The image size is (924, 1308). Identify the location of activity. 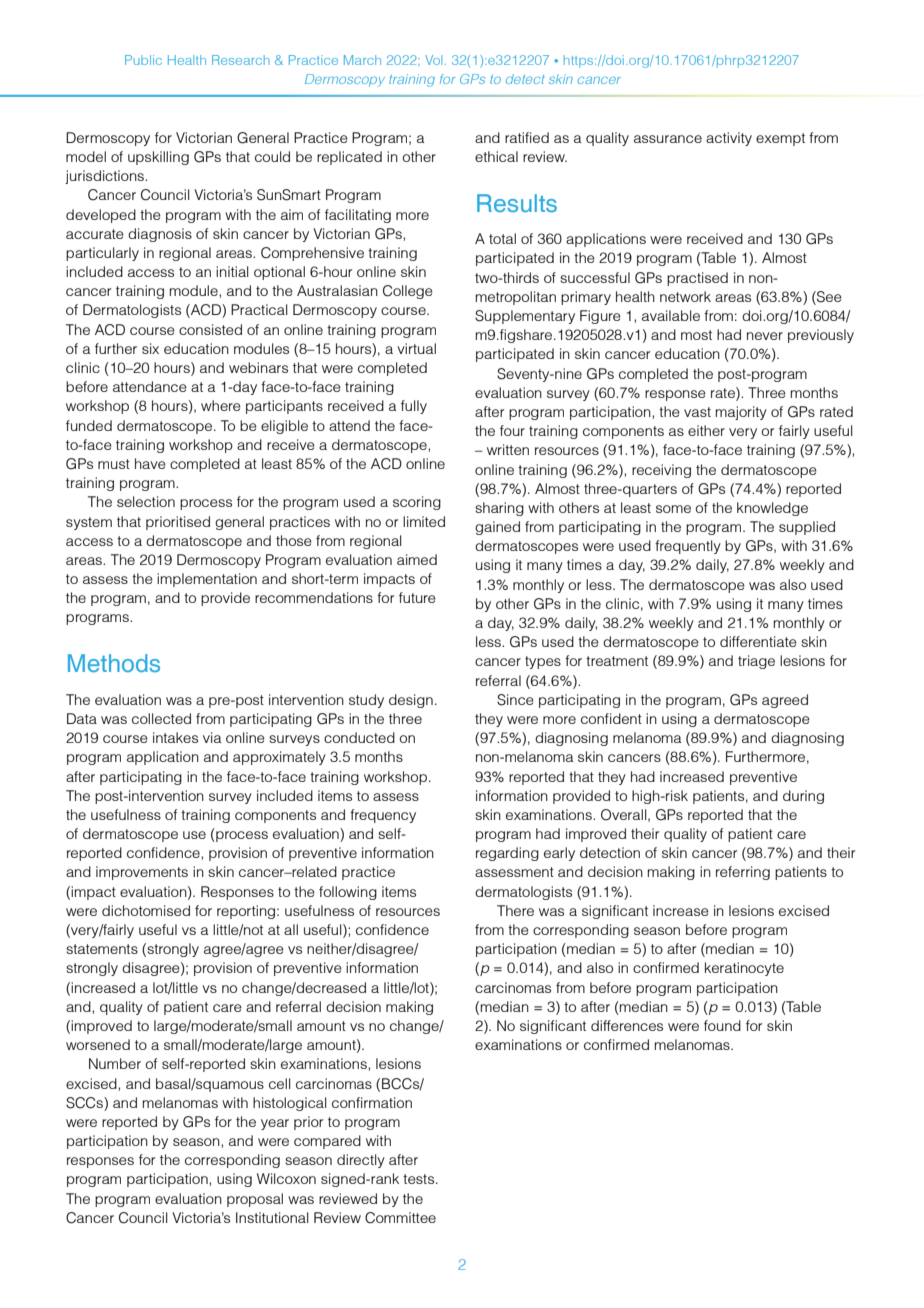
(729, 139).
